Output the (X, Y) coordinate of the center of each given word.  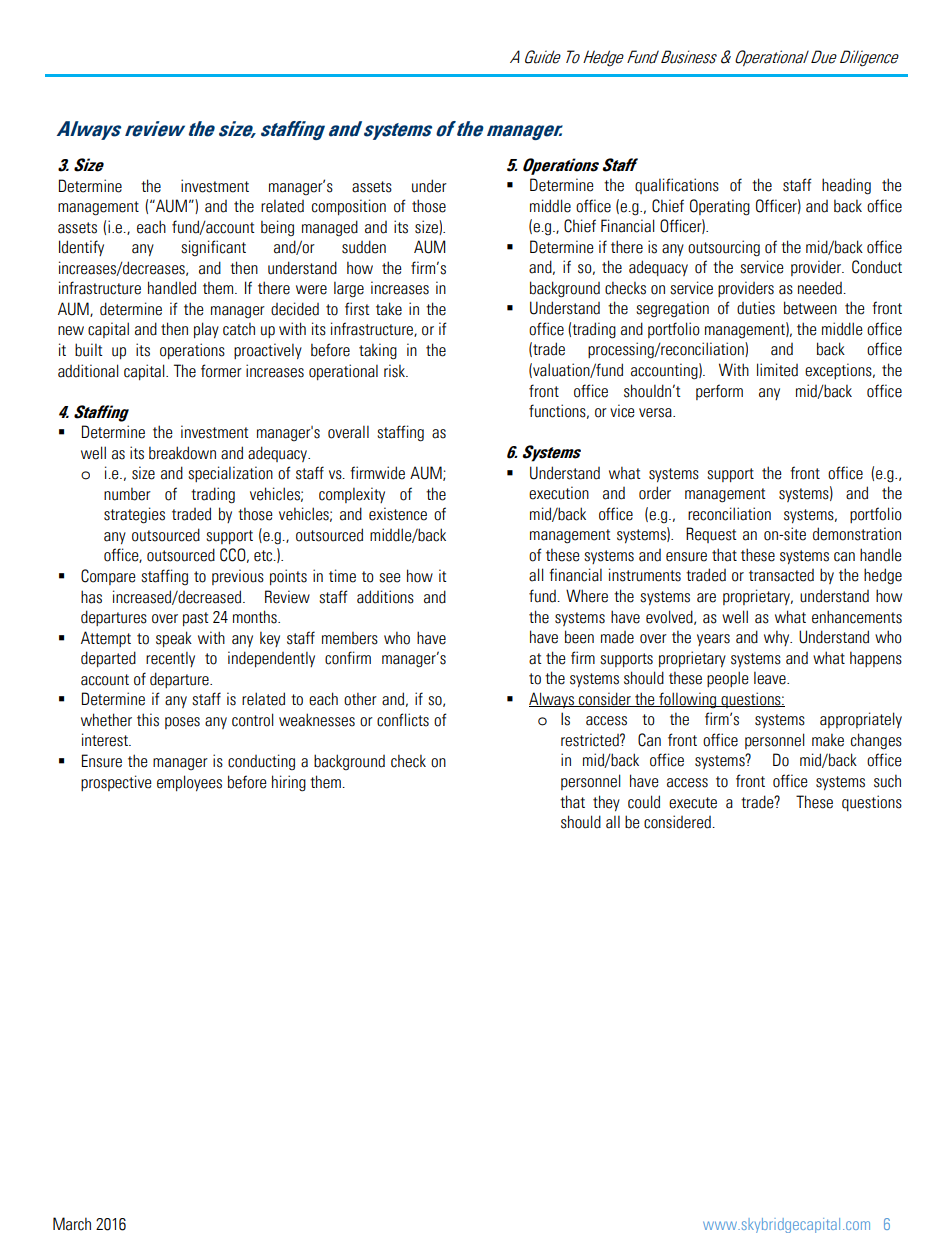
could (644, 802)
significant (213, 248)
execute (693, 803)
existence (398, 514)
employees (189, 783)
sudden (364, 247)
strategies (134, 515)
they (606, 803)
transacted (781, 575)
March (72, 1224)
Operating (720, 207)
